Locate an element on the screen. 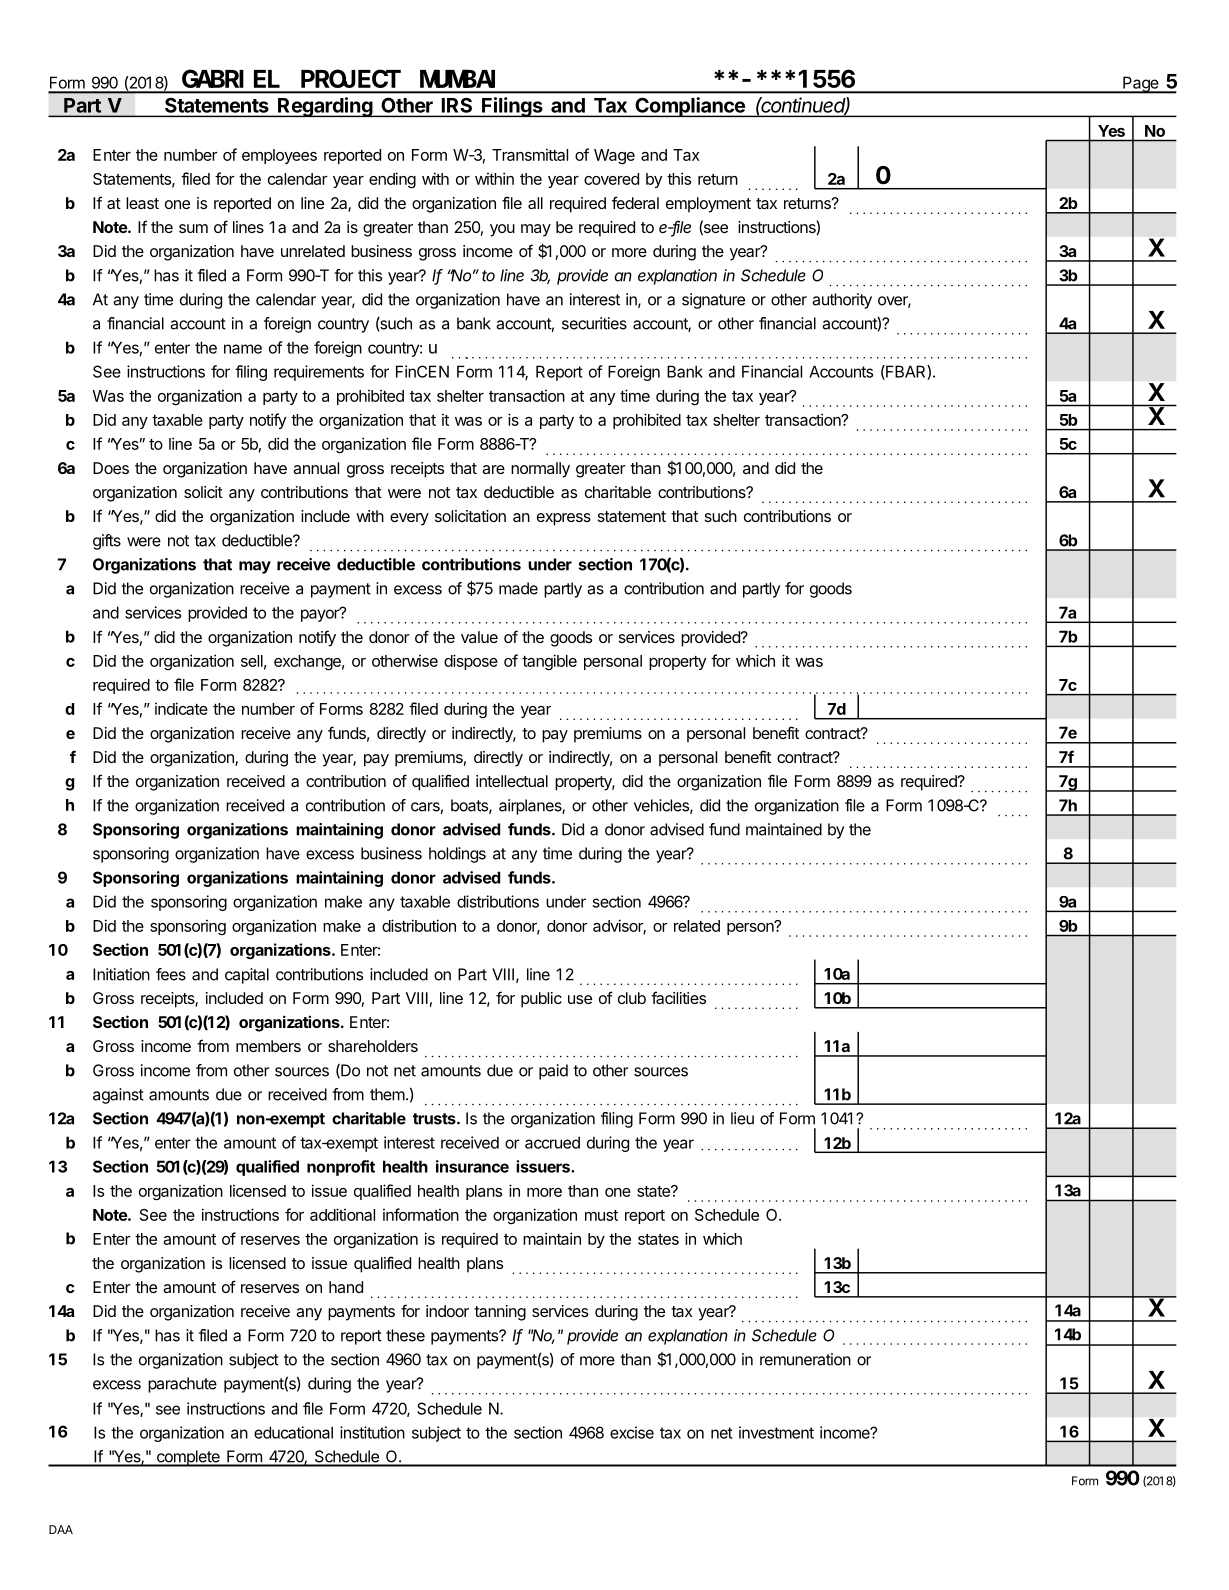  Page is located at coordinates (1141, 85).
